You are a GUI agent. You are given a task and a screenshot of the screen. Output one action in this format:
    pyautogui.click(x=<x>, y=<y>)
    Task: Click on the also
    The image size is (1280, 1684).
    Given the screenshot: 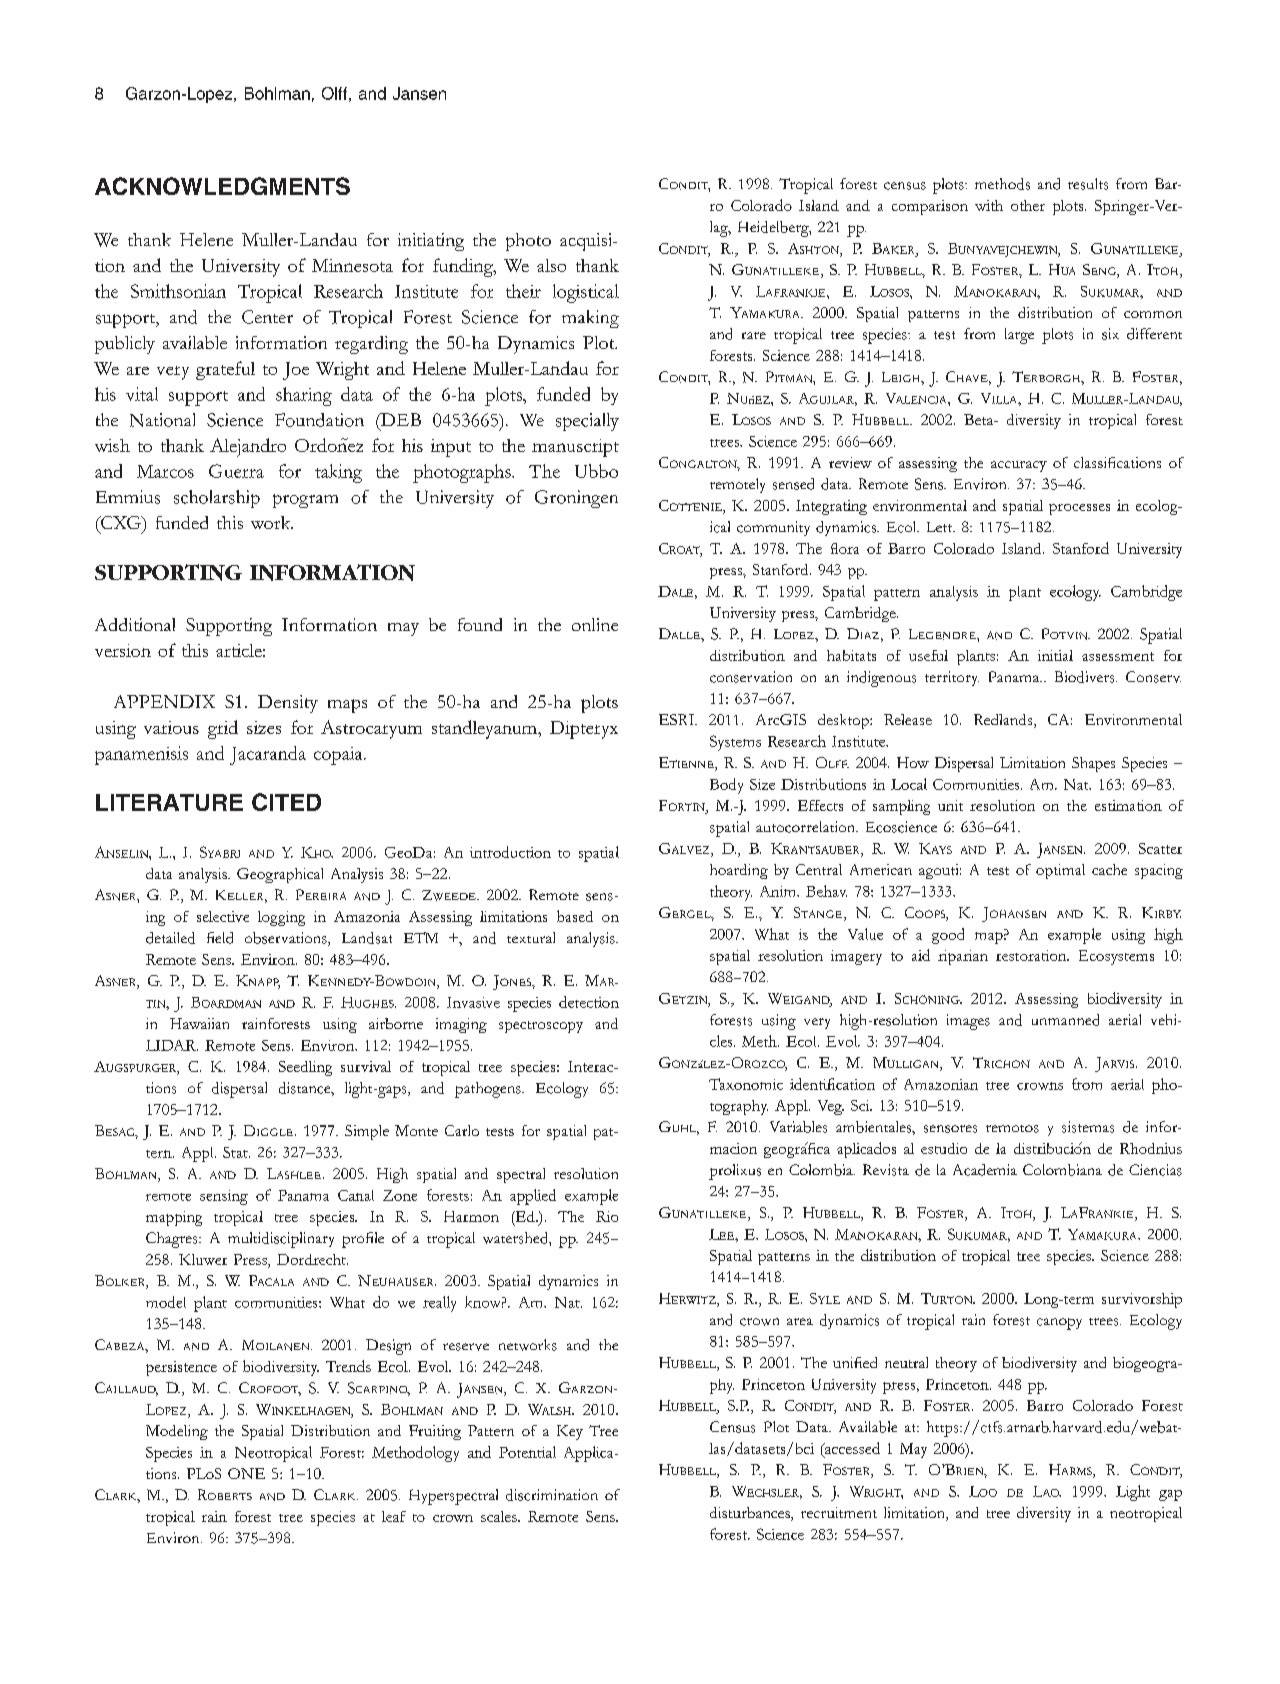 What is the action you would take?
    pyautogui.click(x=551, y=265)
